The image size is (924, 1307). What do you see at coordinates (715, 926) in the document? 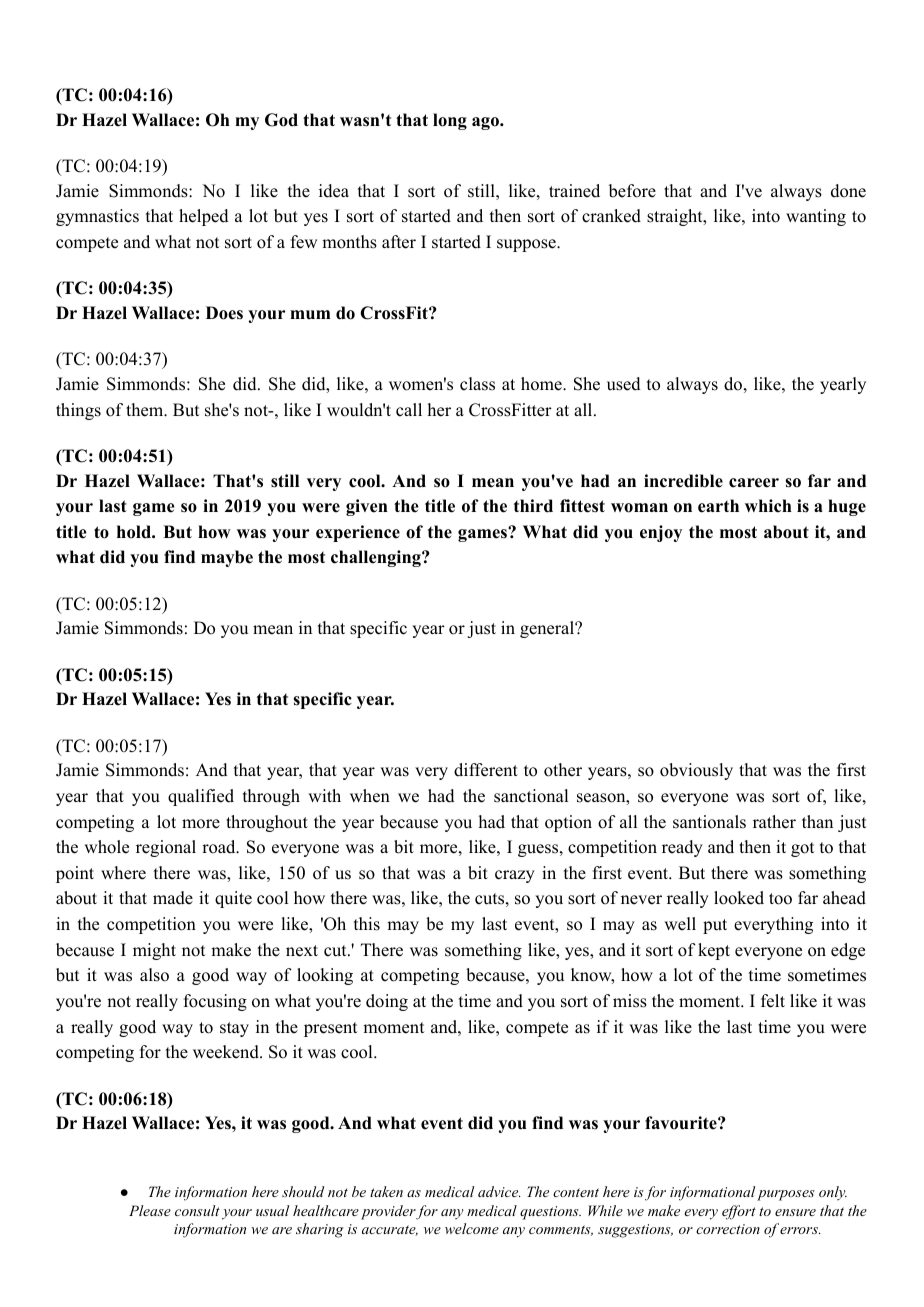
I see `put` at bounding box center [715, 926].
